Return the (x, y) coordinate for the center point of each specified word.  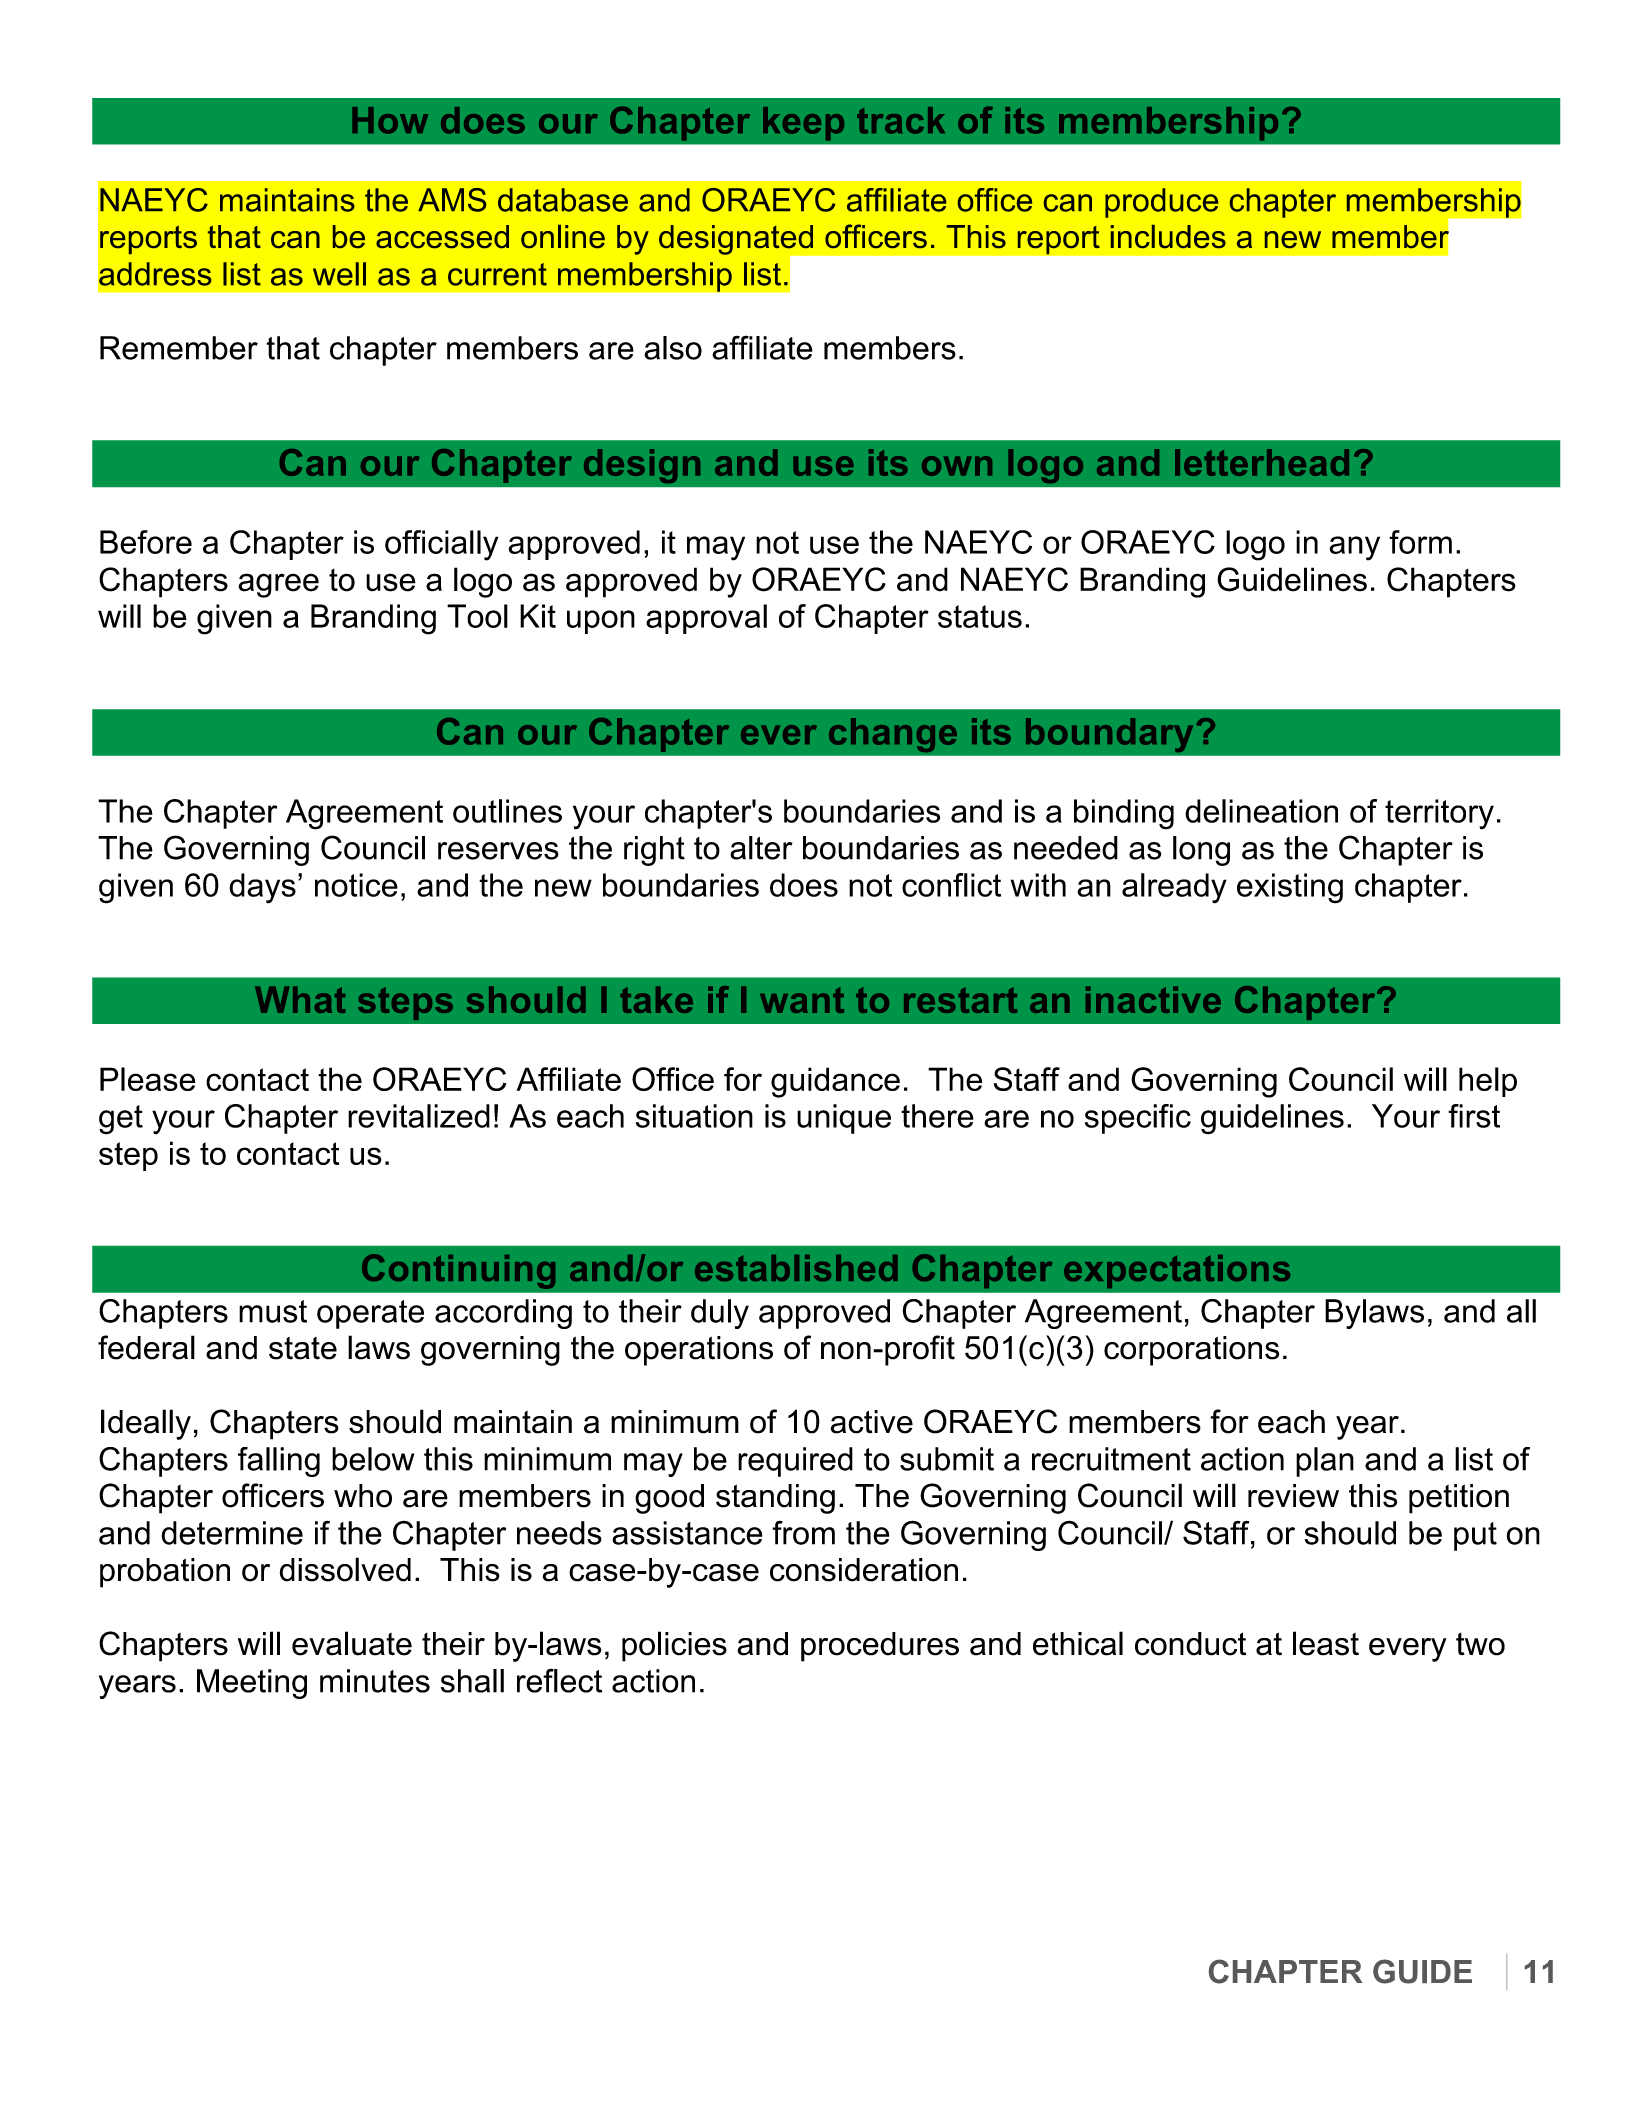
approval (706, 619)
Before (146, 542)
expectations (1177, 1271)
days (262, 888)
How (390, 120)
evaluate (352, 1643)
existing (1290, 888)
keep (803, 124)
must (273, 1311)
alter (761, 848)
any (1354, 548)
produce (1161, 203)
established (796, 1268)
